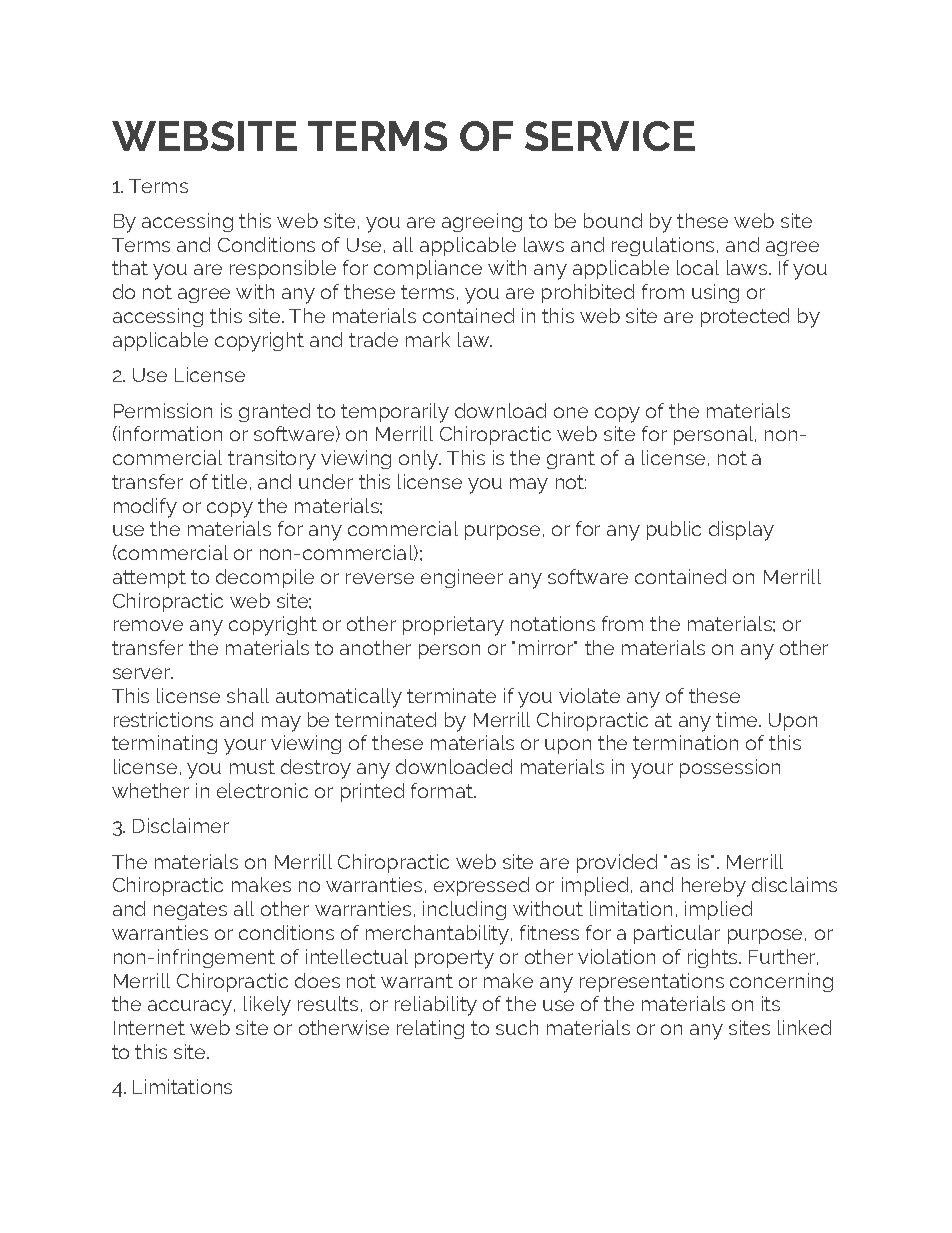 The image size is (952, 1233). I want to click on display, so click(741, 531).
